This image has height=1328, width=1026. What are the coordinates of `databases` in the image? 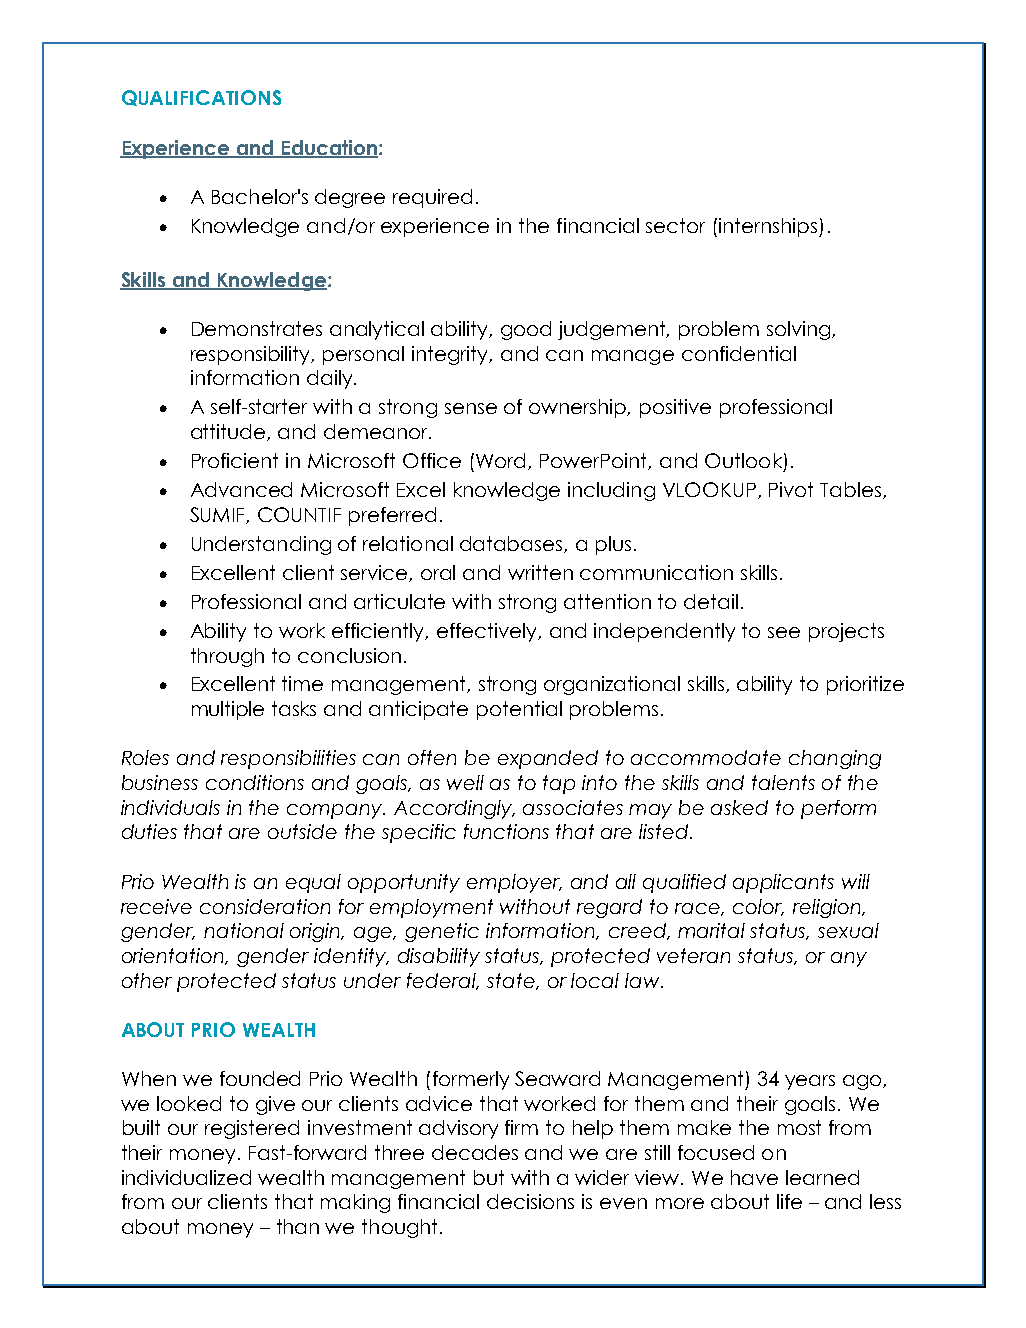 It's located at (512, 544).
